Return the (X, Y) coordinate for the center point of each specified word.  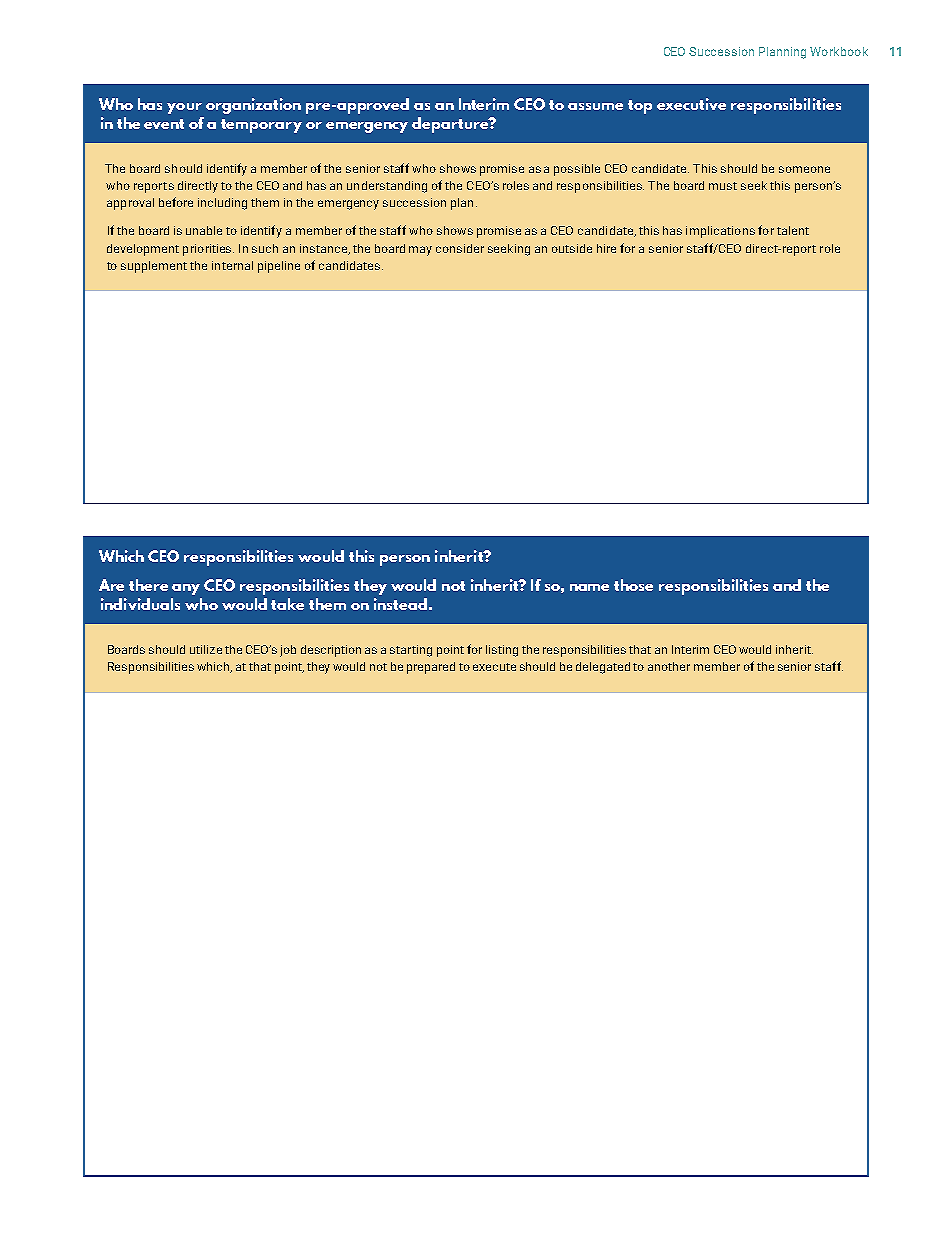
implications (720, 232)
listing (502, 651)
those (633, 585)
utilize (206, 649)
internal (232, 265)
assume (595, 106)
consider (460, 248)
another (669, 666)
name (589, 587)
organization (253, 106)
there (148, 585)
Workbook (839, 51)
